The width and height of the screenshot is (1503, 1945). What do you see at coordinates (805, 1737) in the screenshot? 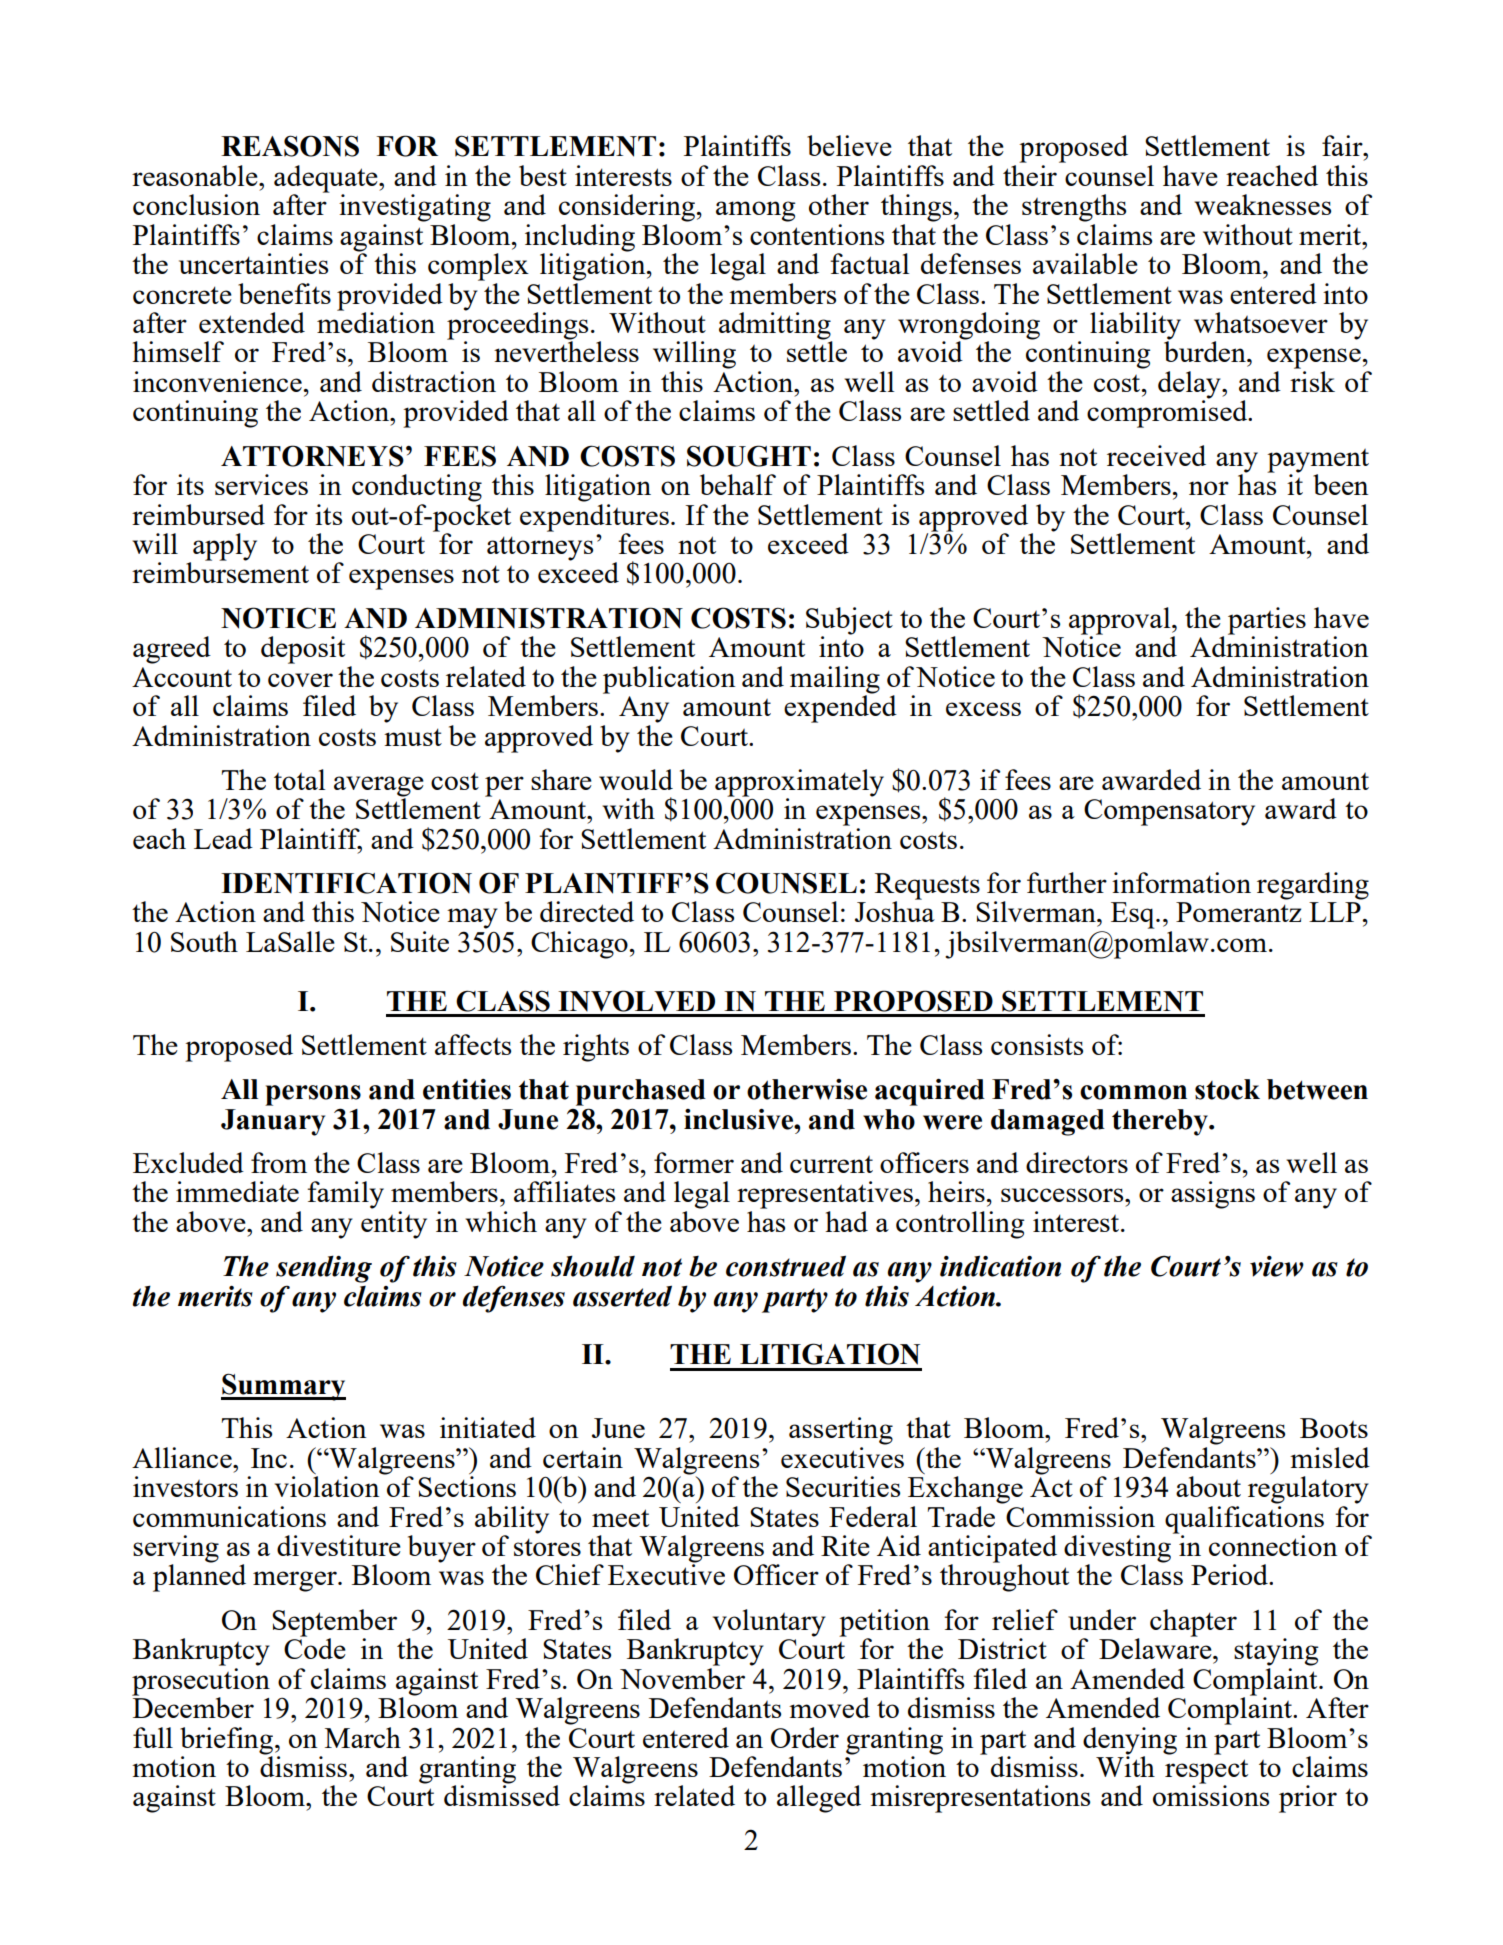
I see `Order` at bounding box center [805, 1737].
